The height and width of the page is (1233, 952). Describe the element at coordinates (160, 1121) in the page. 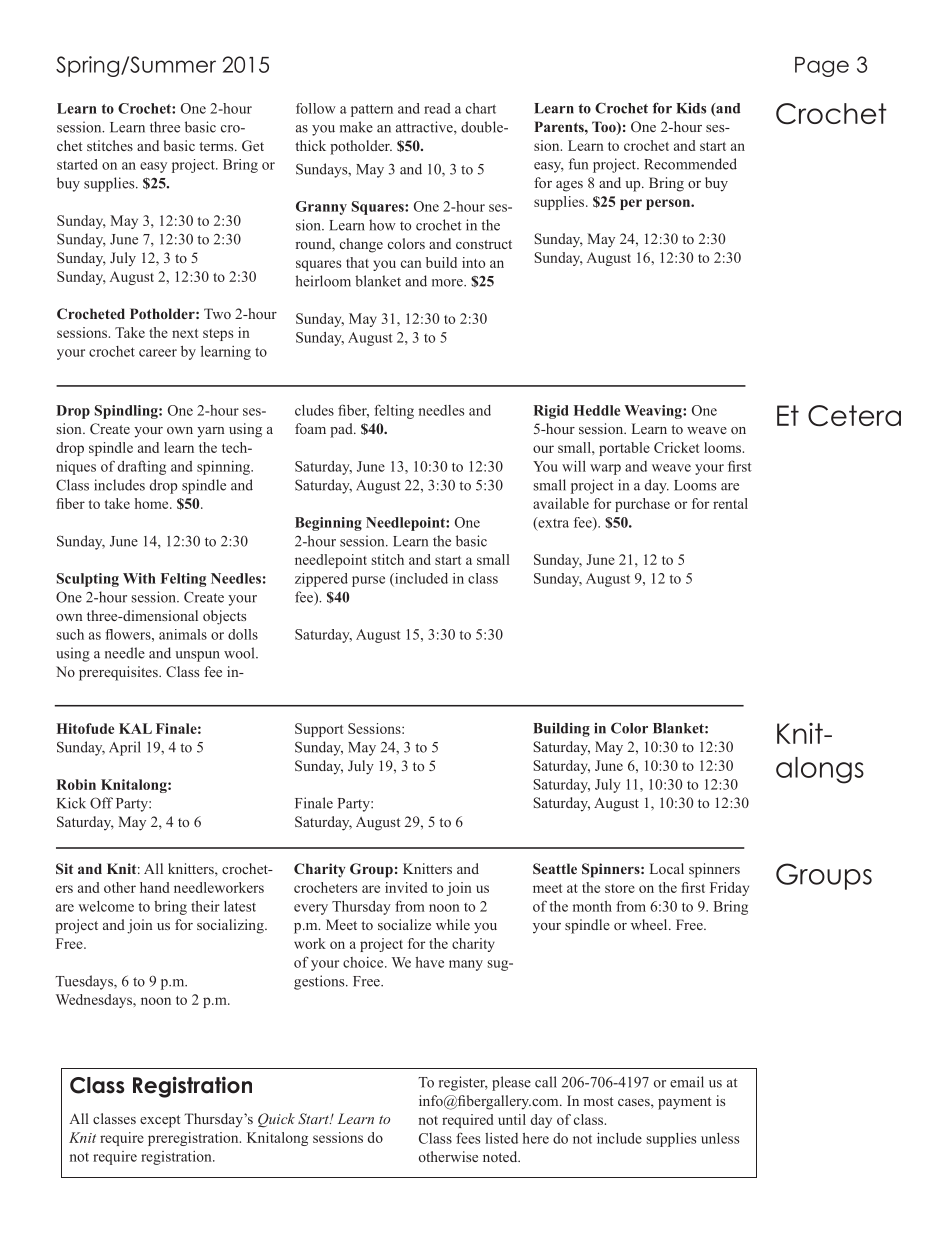

I see `except` at that location.
